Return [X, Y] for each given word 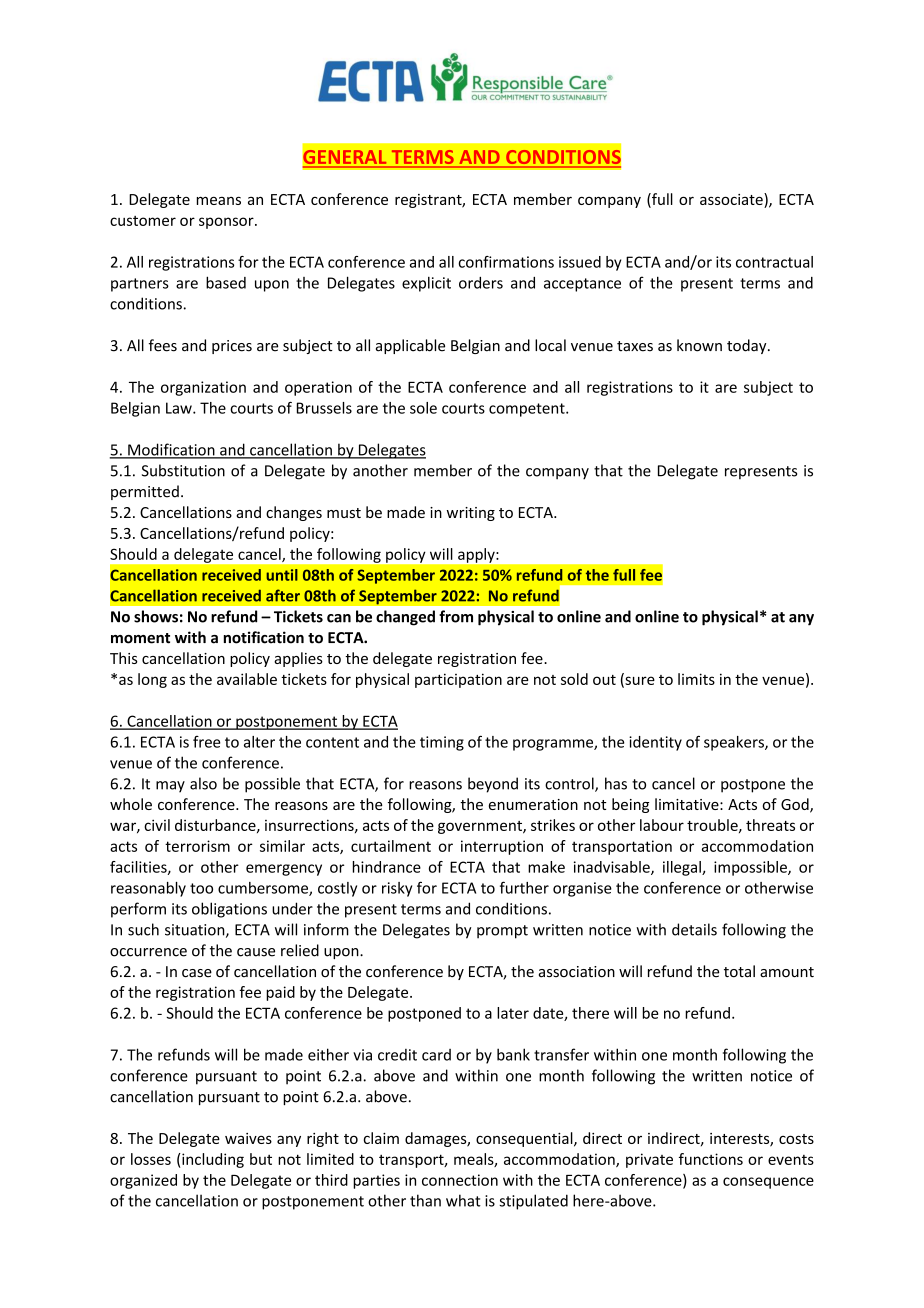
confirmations [506, 262]
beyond [493, 785]
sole [423, 408]
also [203, 783]
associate [732, 200]
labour [662, 825]
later [513, 1013]
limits [696, 679]
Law [180, 408]
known [699, 345]
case [197, 973]
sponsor [227, 223]
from [456, 616]
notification [264, 637]
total [739, 971]
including [212, 1160]
